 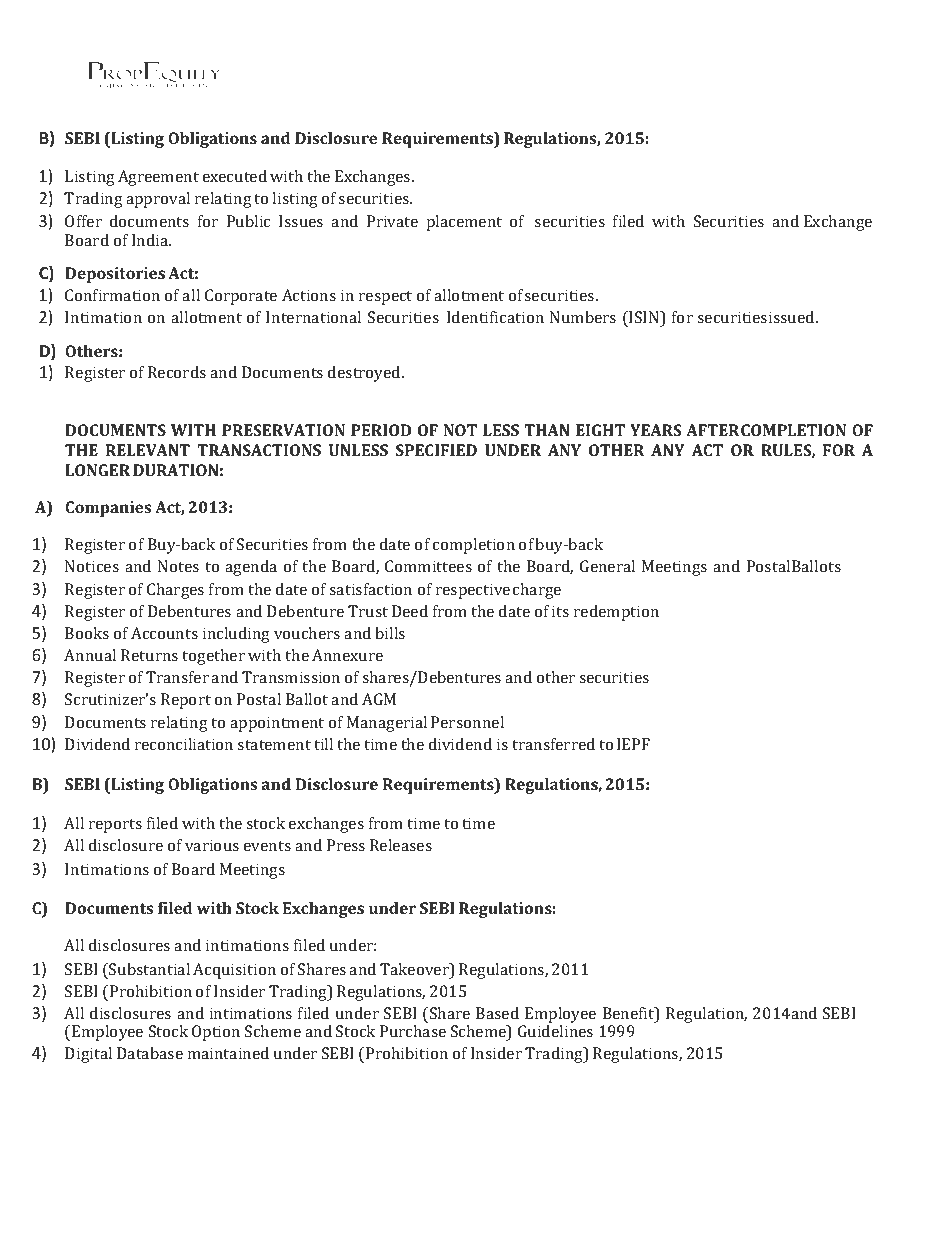 I want to click on Purchase, so click(x=413, y=1031).
